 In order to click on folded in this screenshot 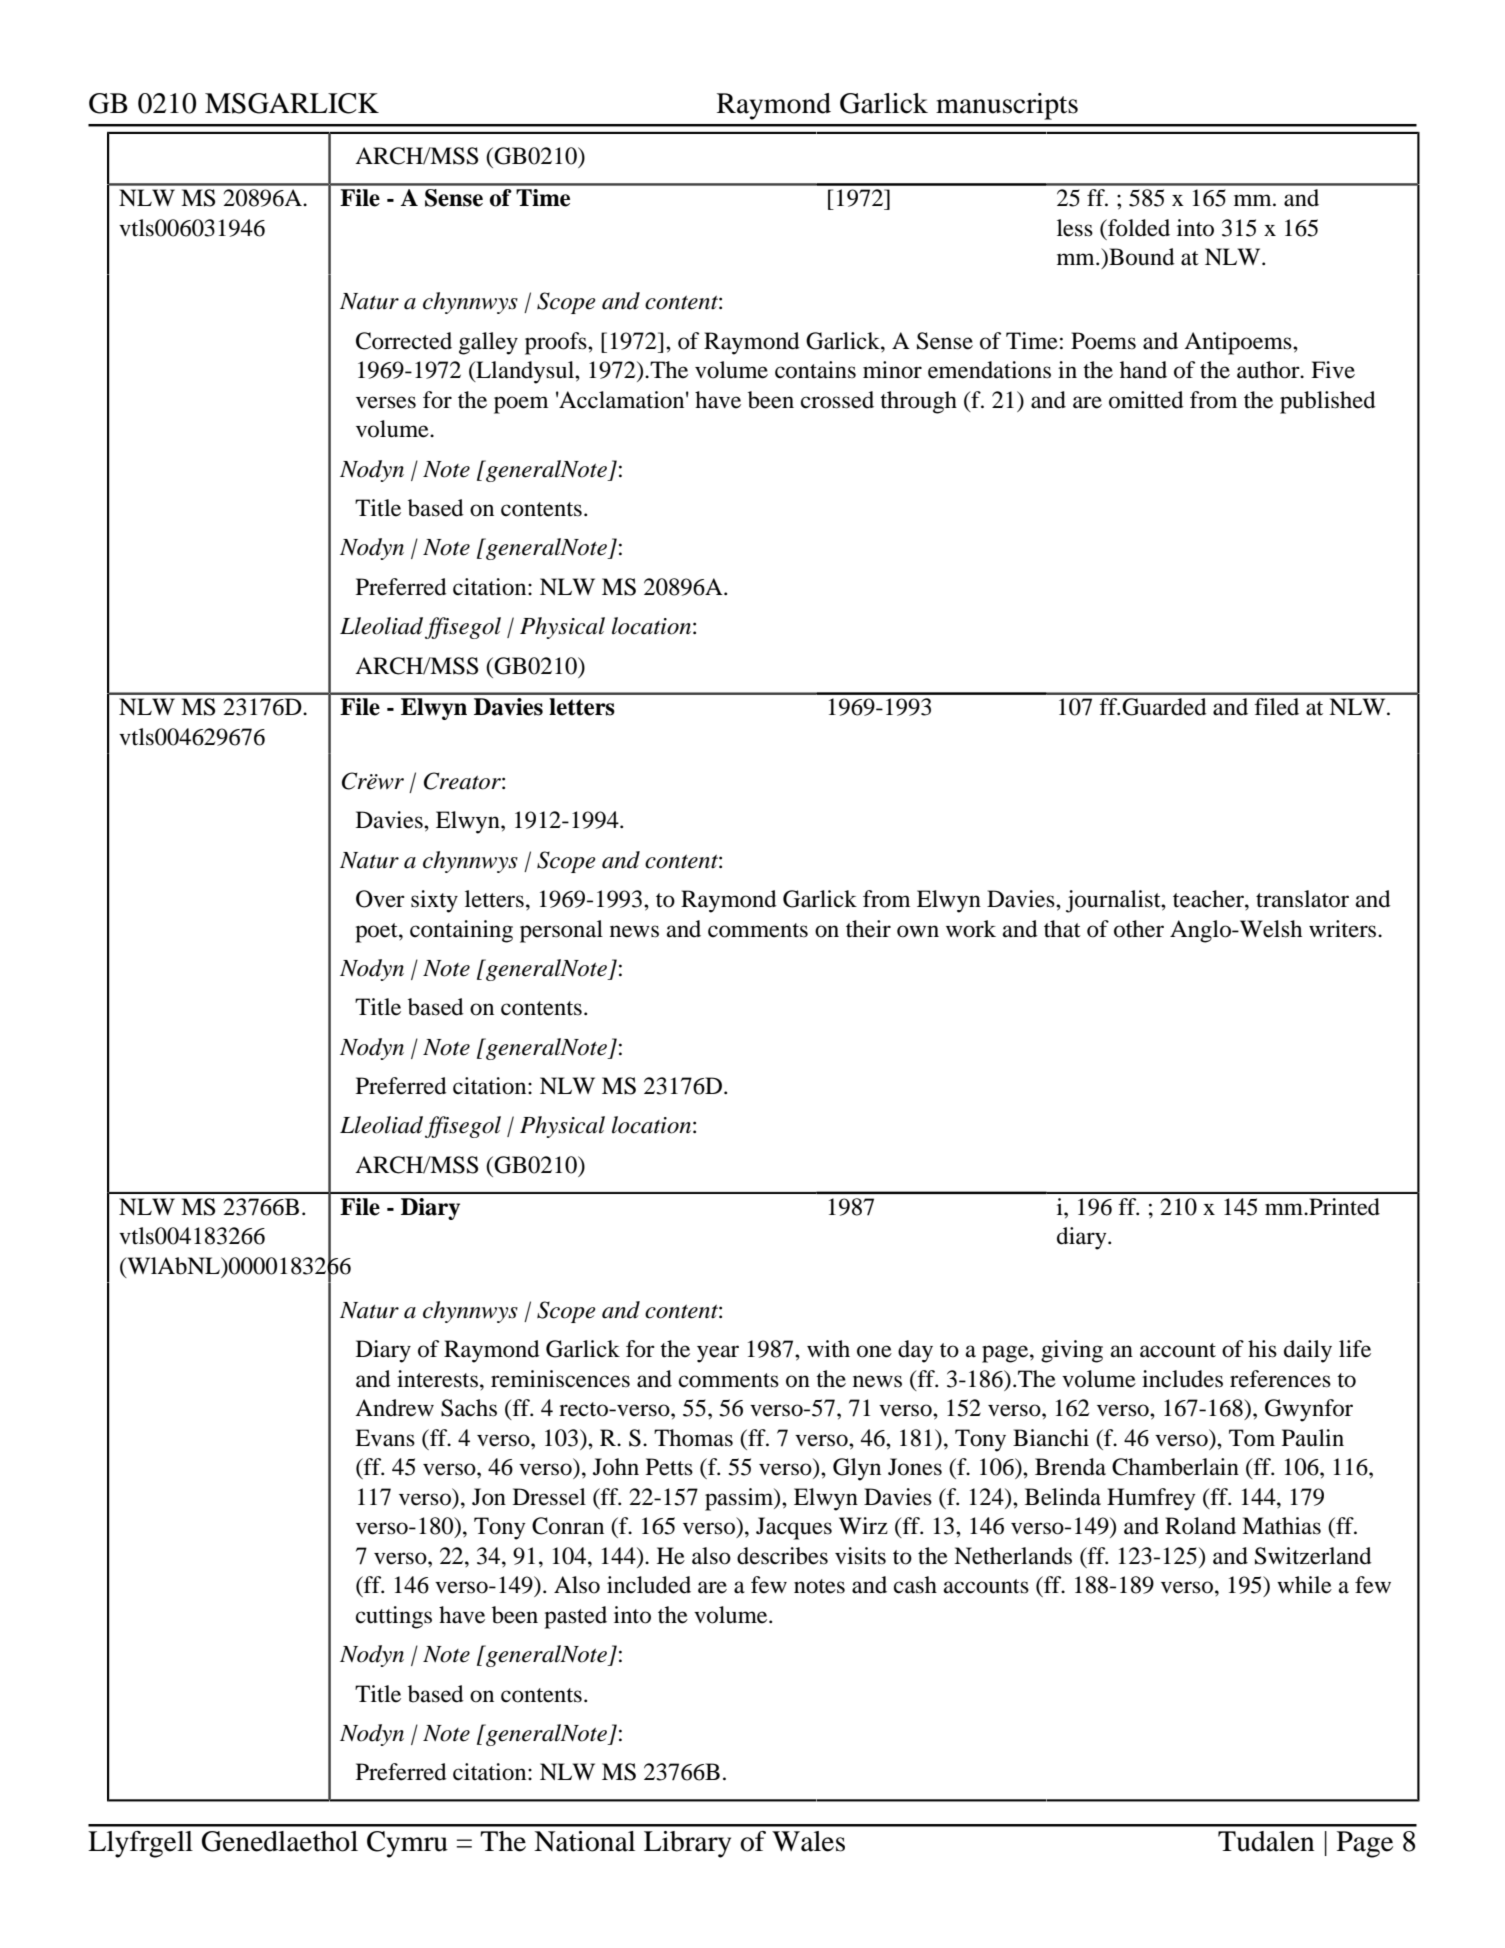, I will do `click(1138, 228)`.
